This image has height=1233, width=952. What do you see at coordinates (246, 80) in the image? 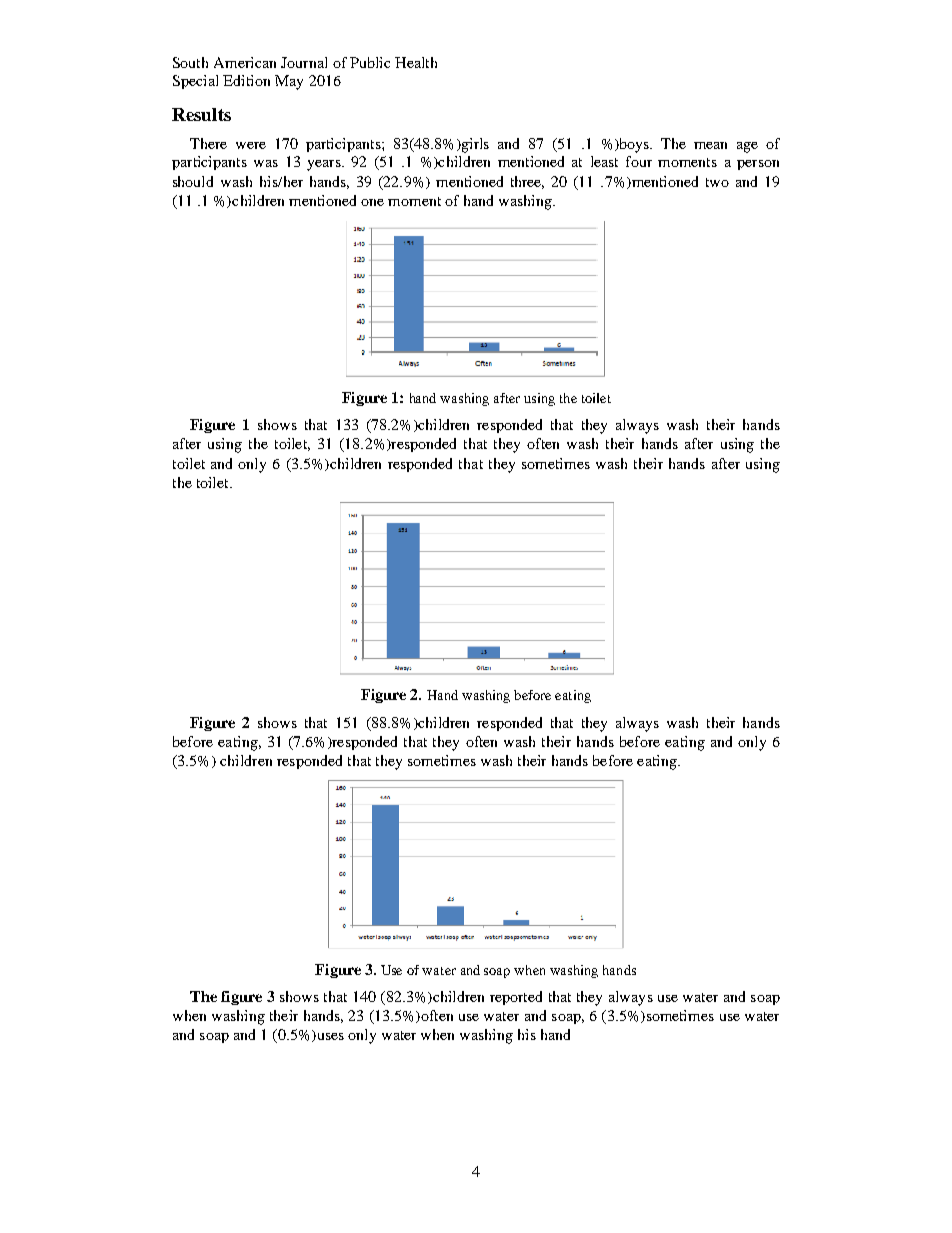
I see `Edition` at bounding box center [246, 80].
